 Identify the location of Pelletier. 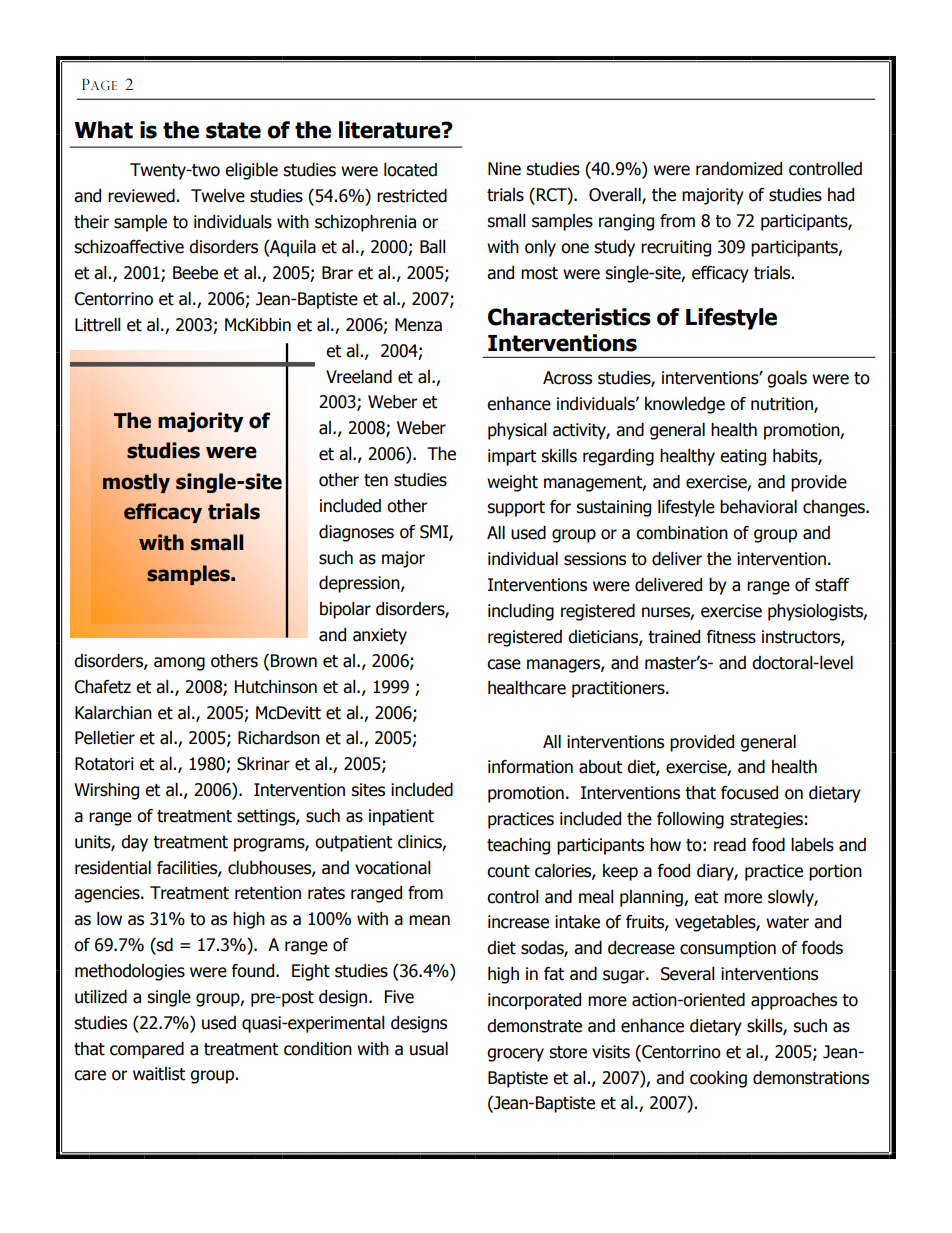
(105, 738).
